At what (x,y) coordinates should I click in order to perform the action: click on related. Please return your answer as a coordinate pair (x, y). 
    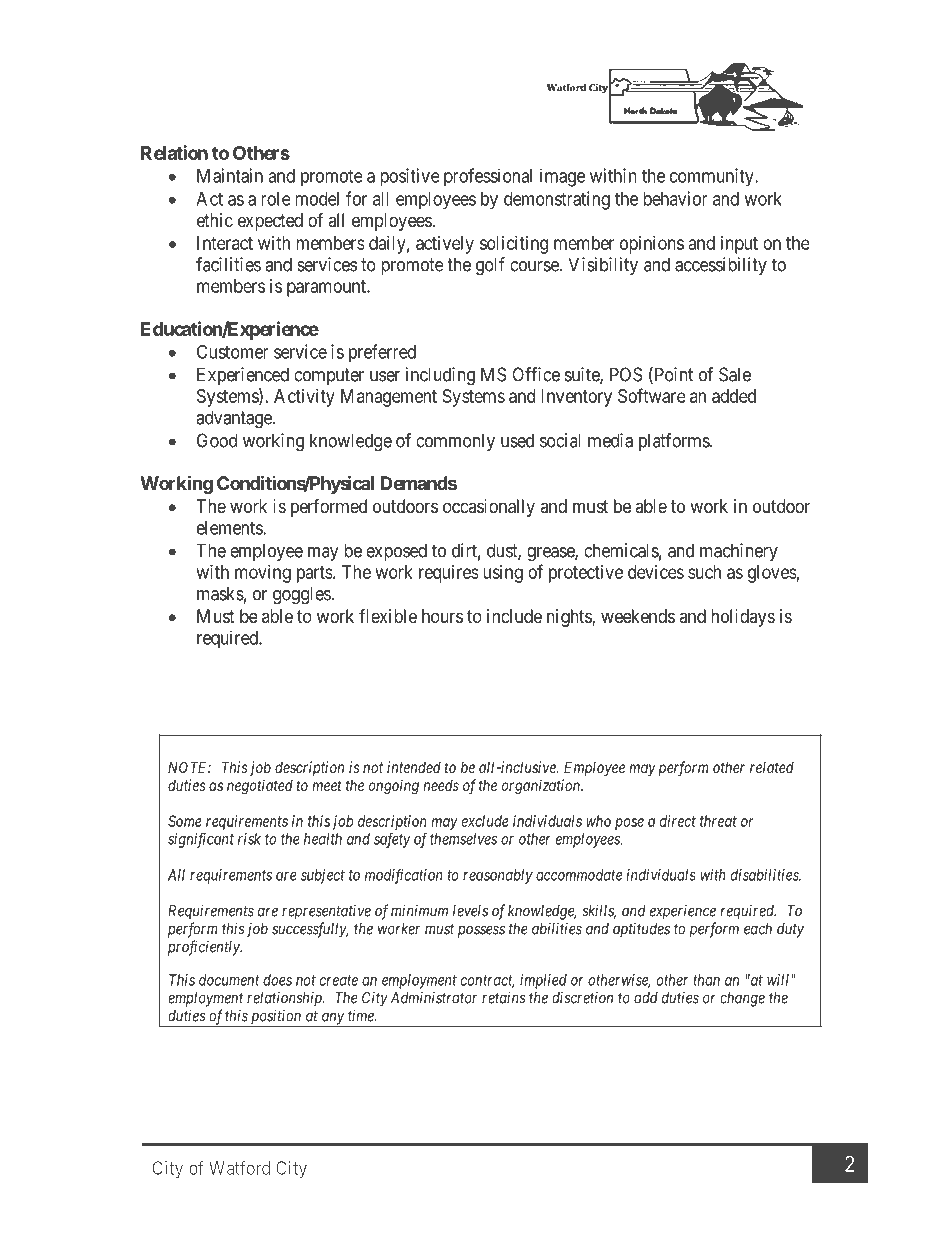
    Looking at the image, I should click on (772, 767).
